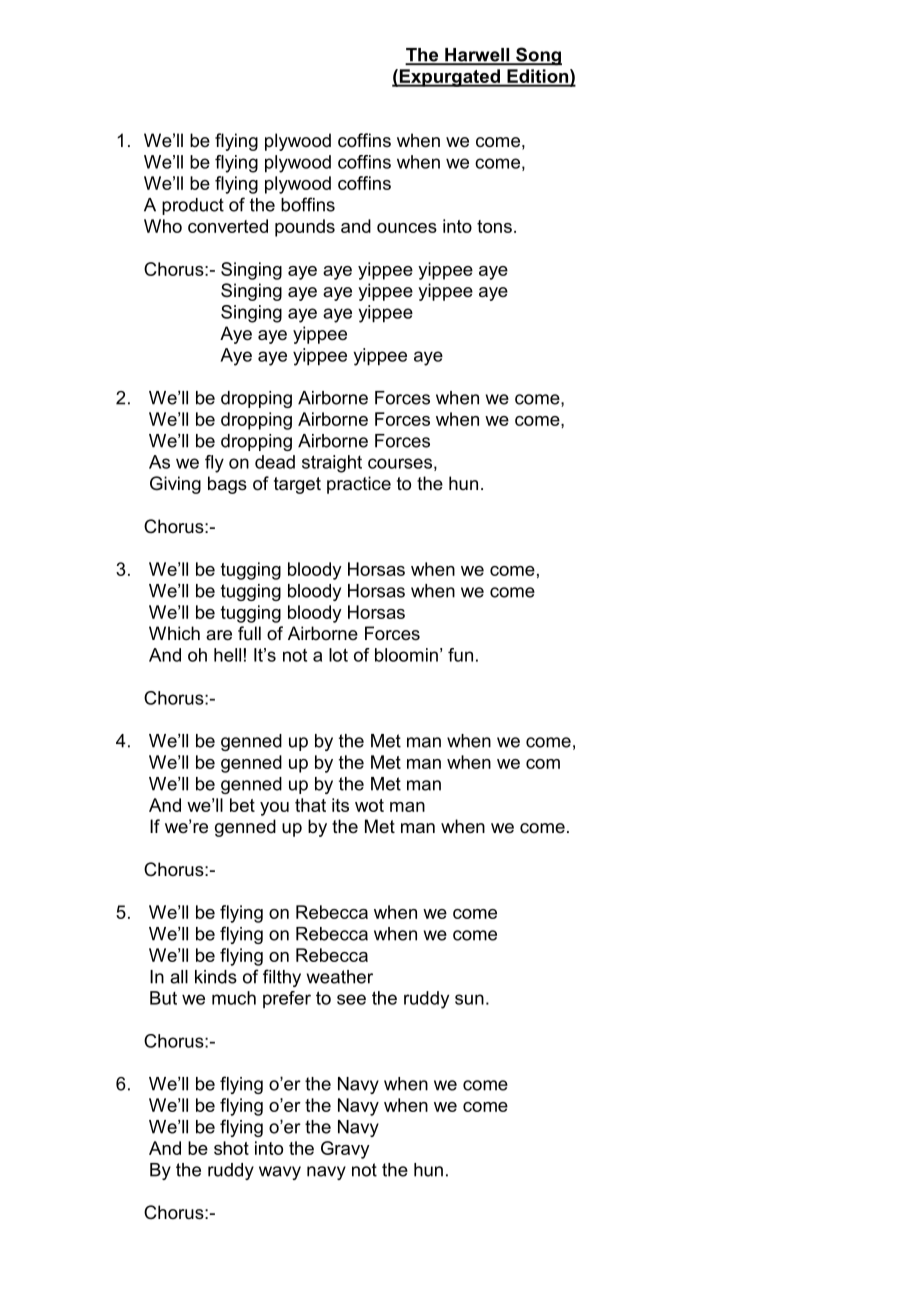  I want to click on boffins, so click(308, 204).
